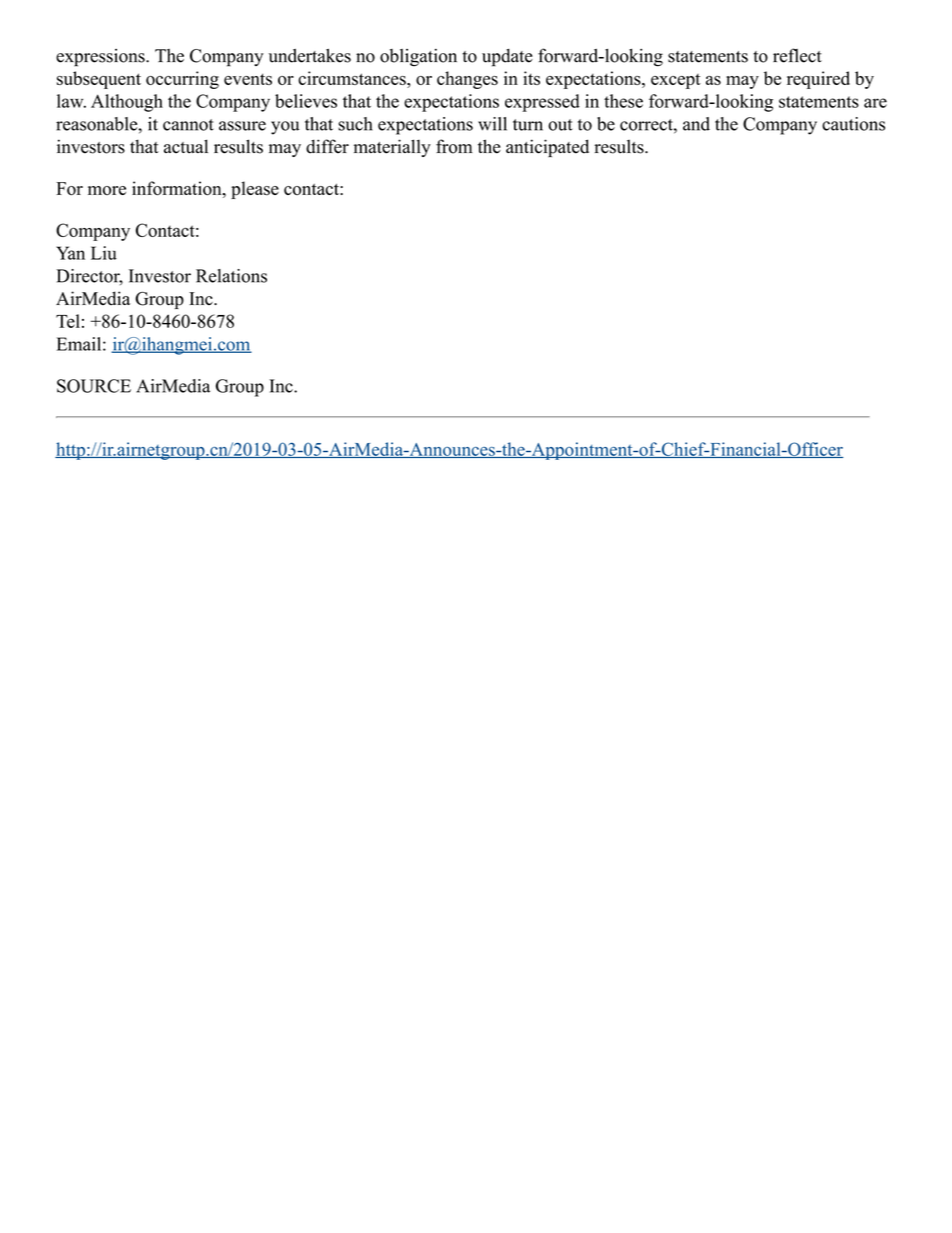 This screenshot has height=1233, width=952. I want to click on Relations, so click(231, 276).
